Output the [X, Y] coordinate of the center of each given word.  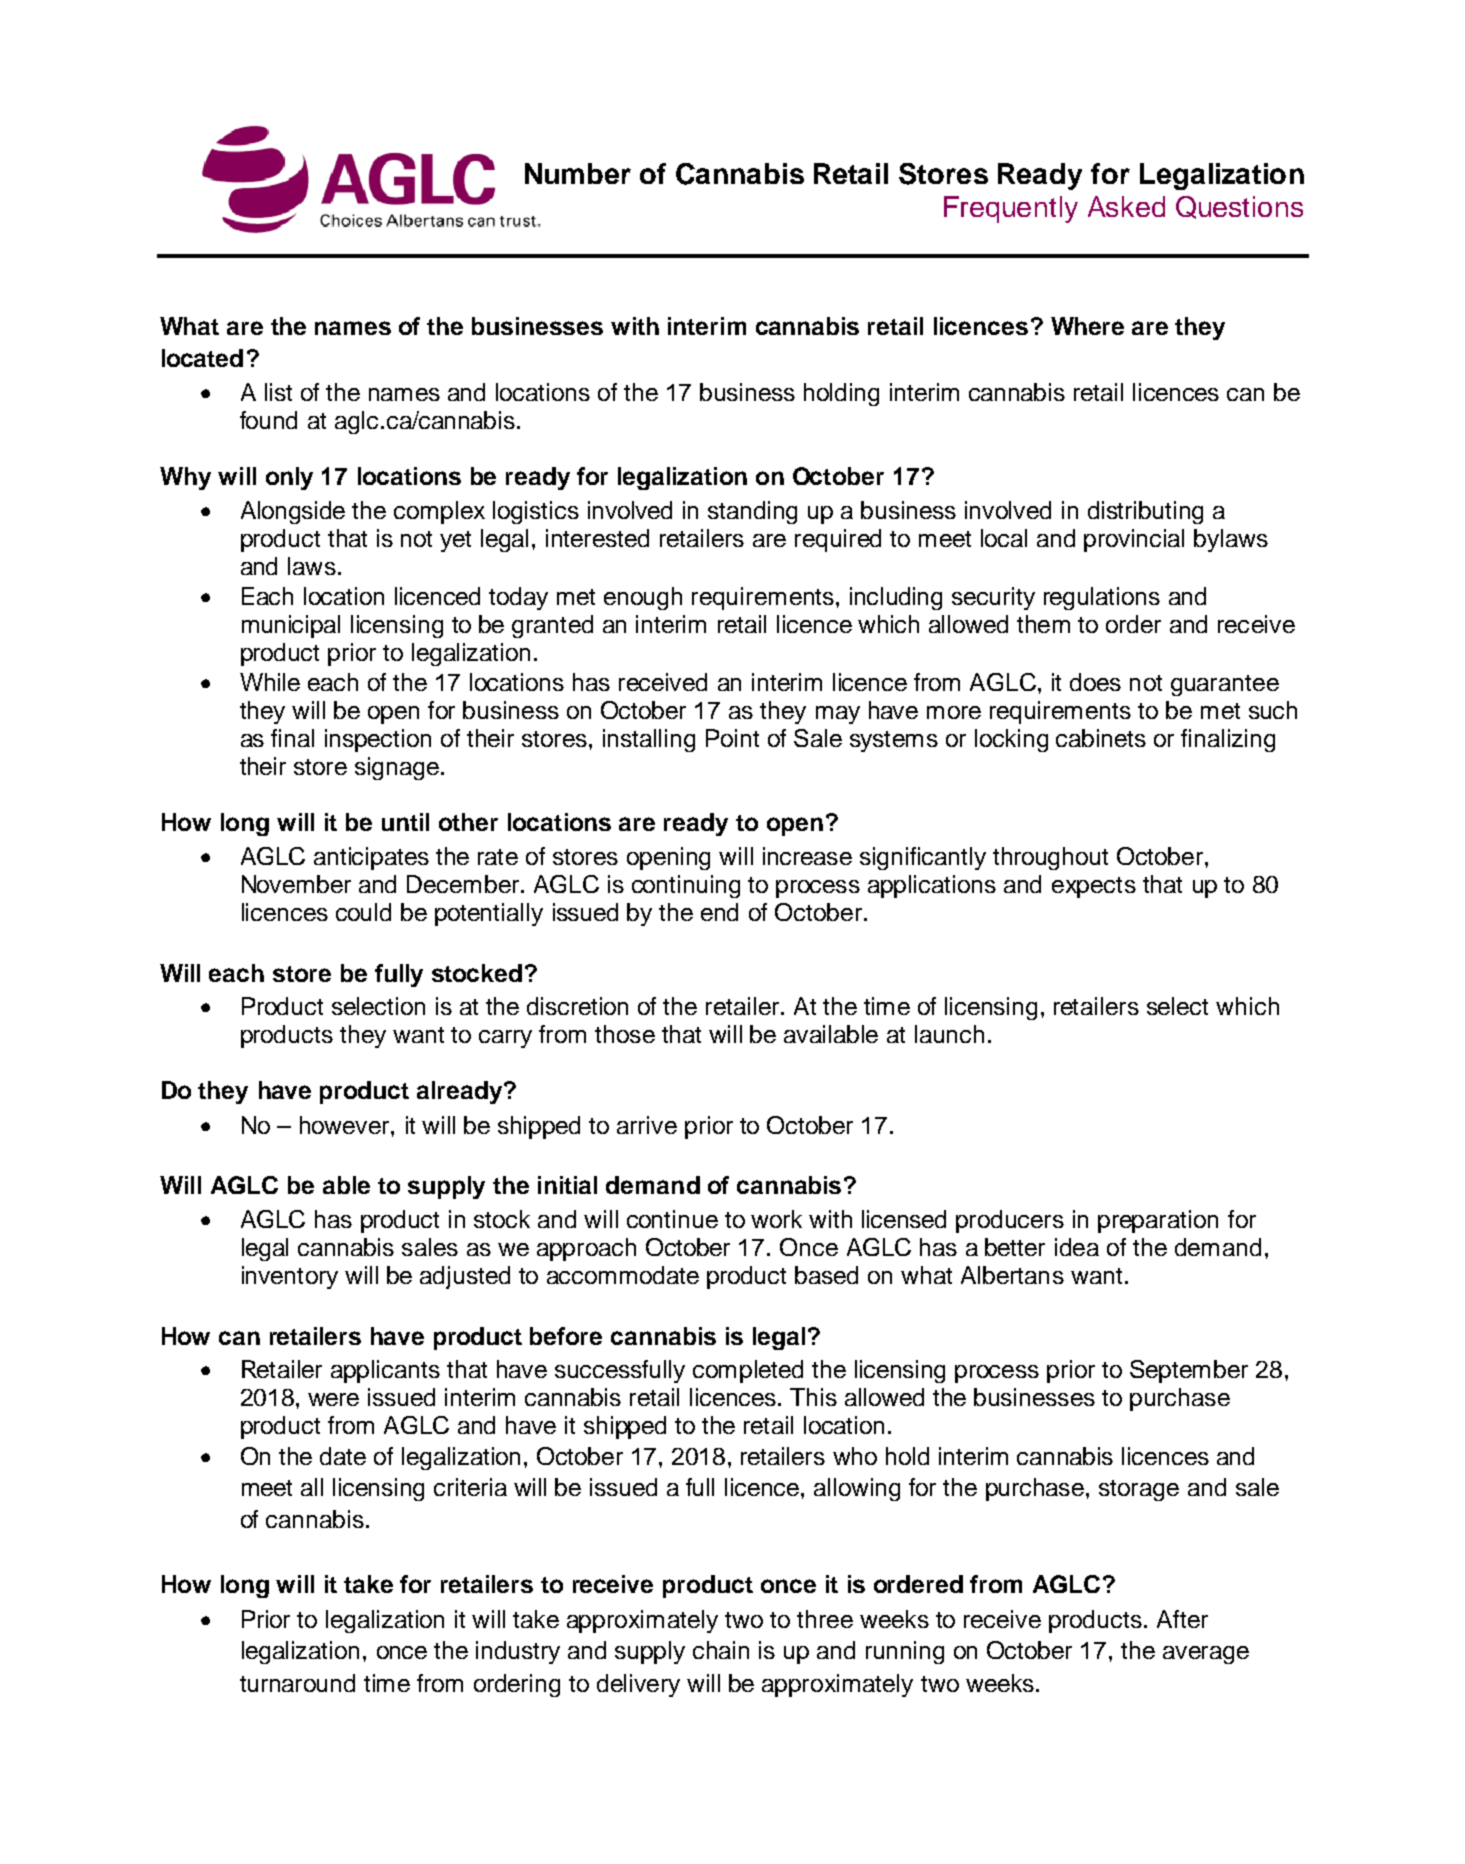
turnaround [297, 1683]
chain [721, 1650]
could [363, 912]
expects [1094, 887]
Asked [1126, 206]
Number [578, 173]
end [719, 912]
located [202, 358]
